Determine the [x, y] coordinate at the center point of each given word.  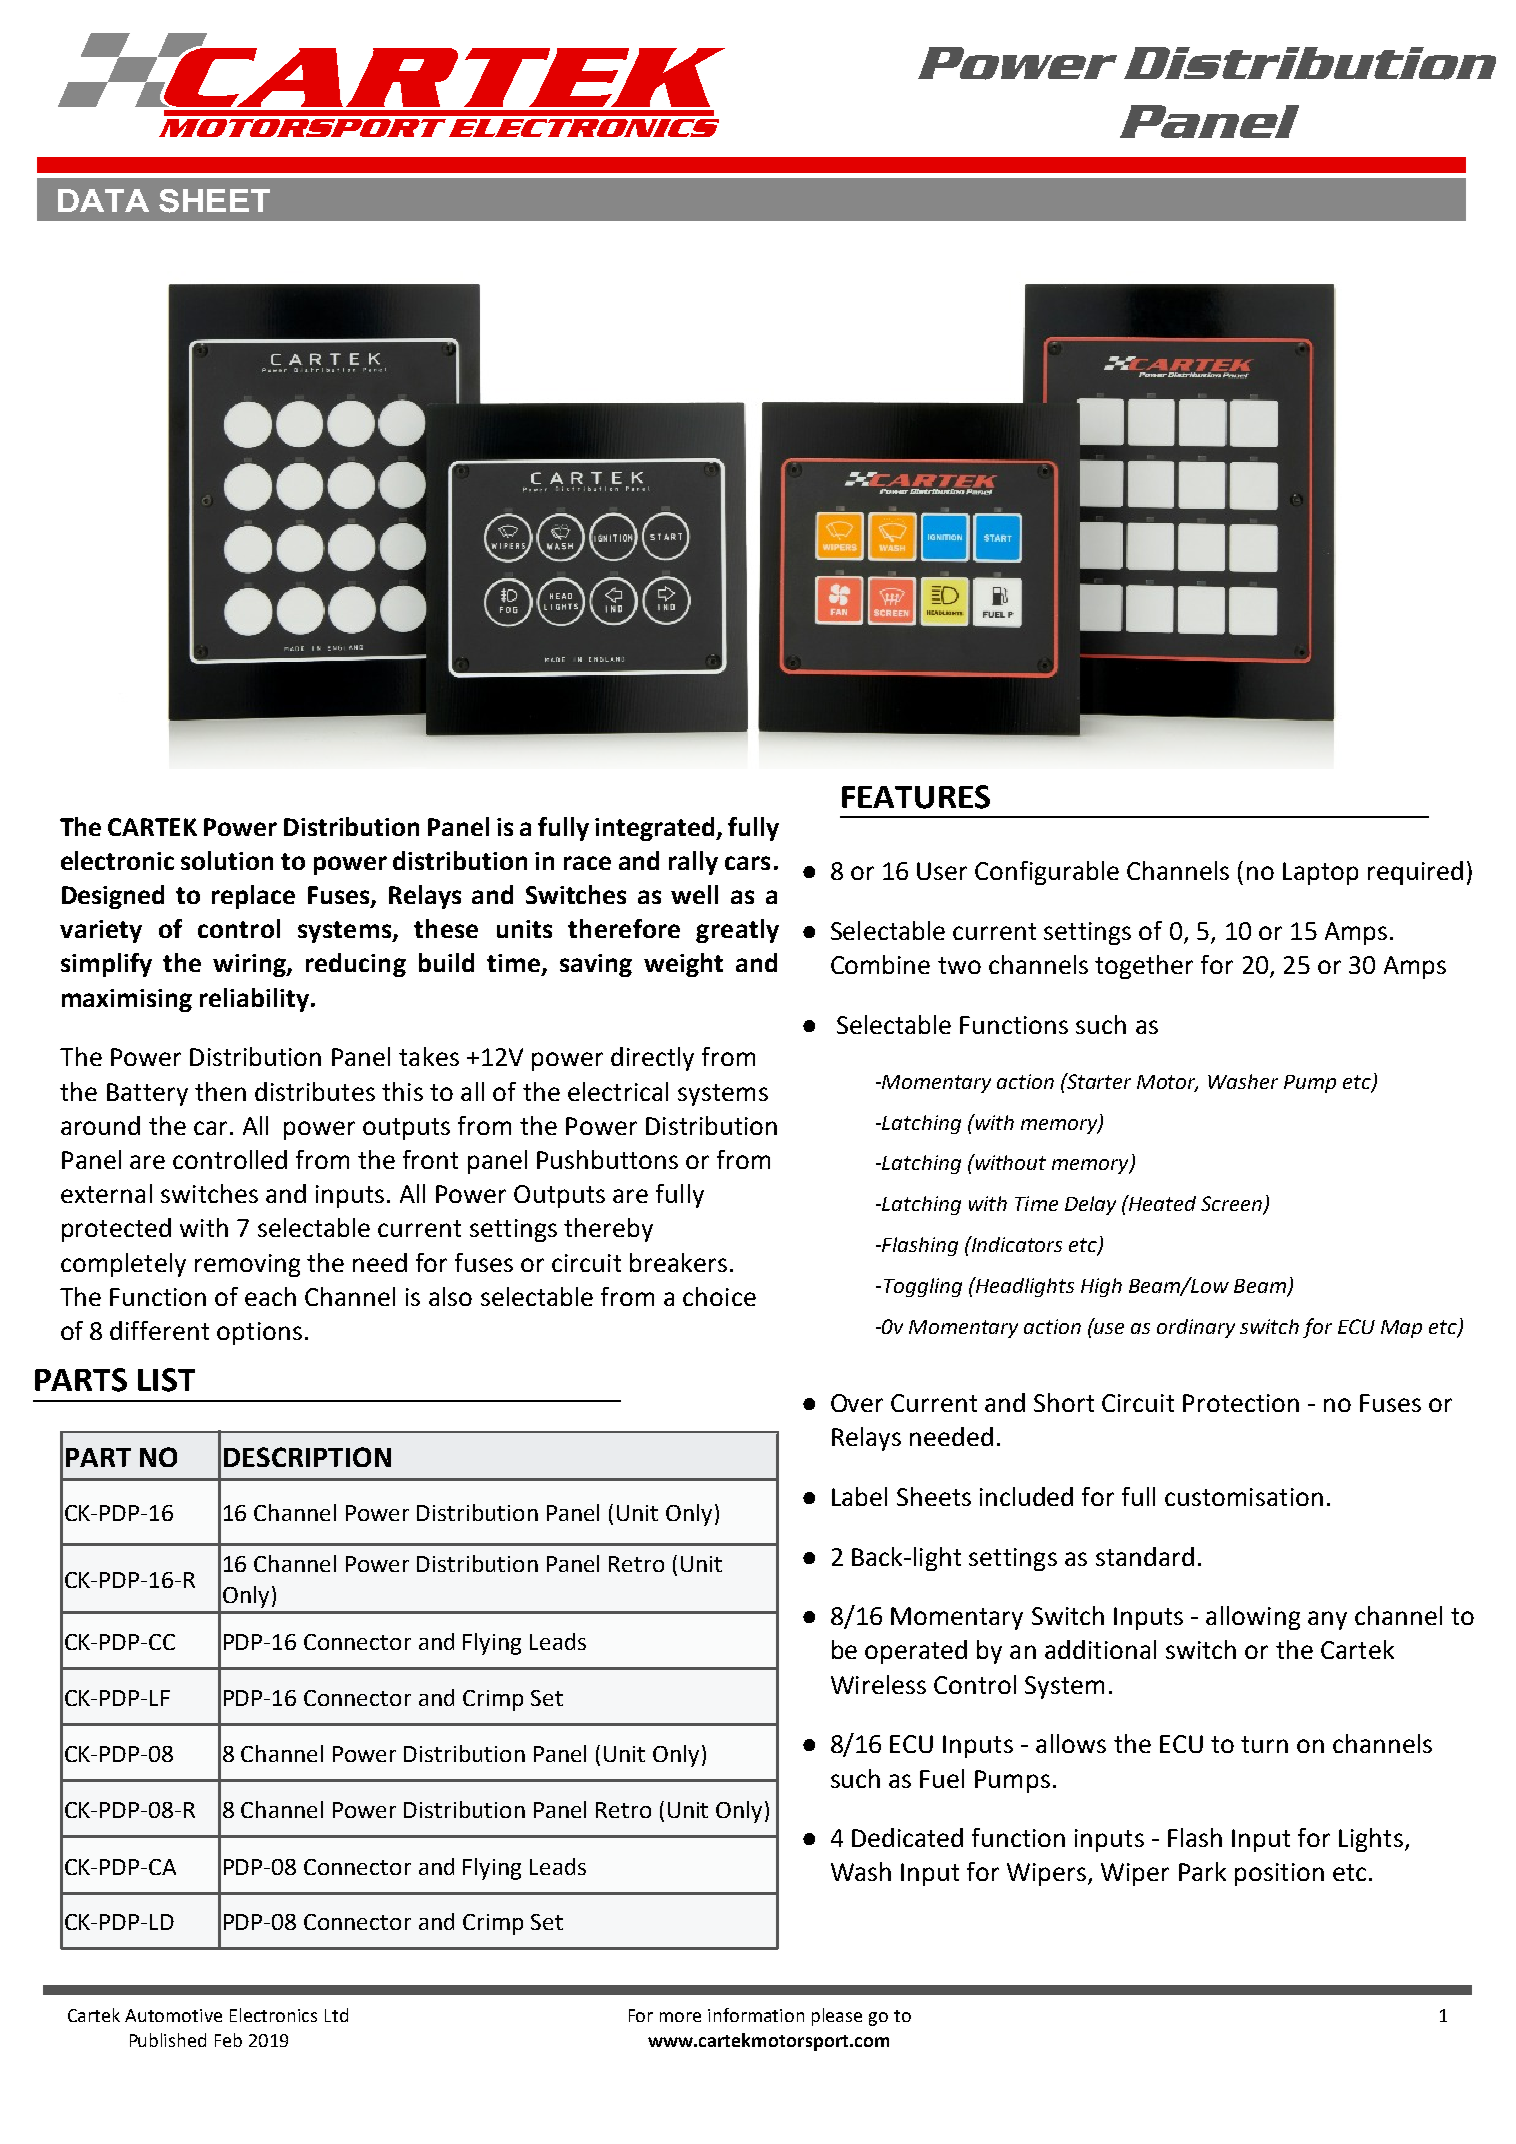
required [1415, 873]
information [756, 2015]
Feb [228, 2040]
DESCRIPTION [307, 1457]
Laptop [1320, 873]
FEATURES [916, 797]
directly [652, 1059]
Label [859, 1496]
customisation [1244, 1497]
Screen [1232, 1205]
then [220, 1091]
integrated [656, 829]
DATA [103, 200]
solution [227, 860]
